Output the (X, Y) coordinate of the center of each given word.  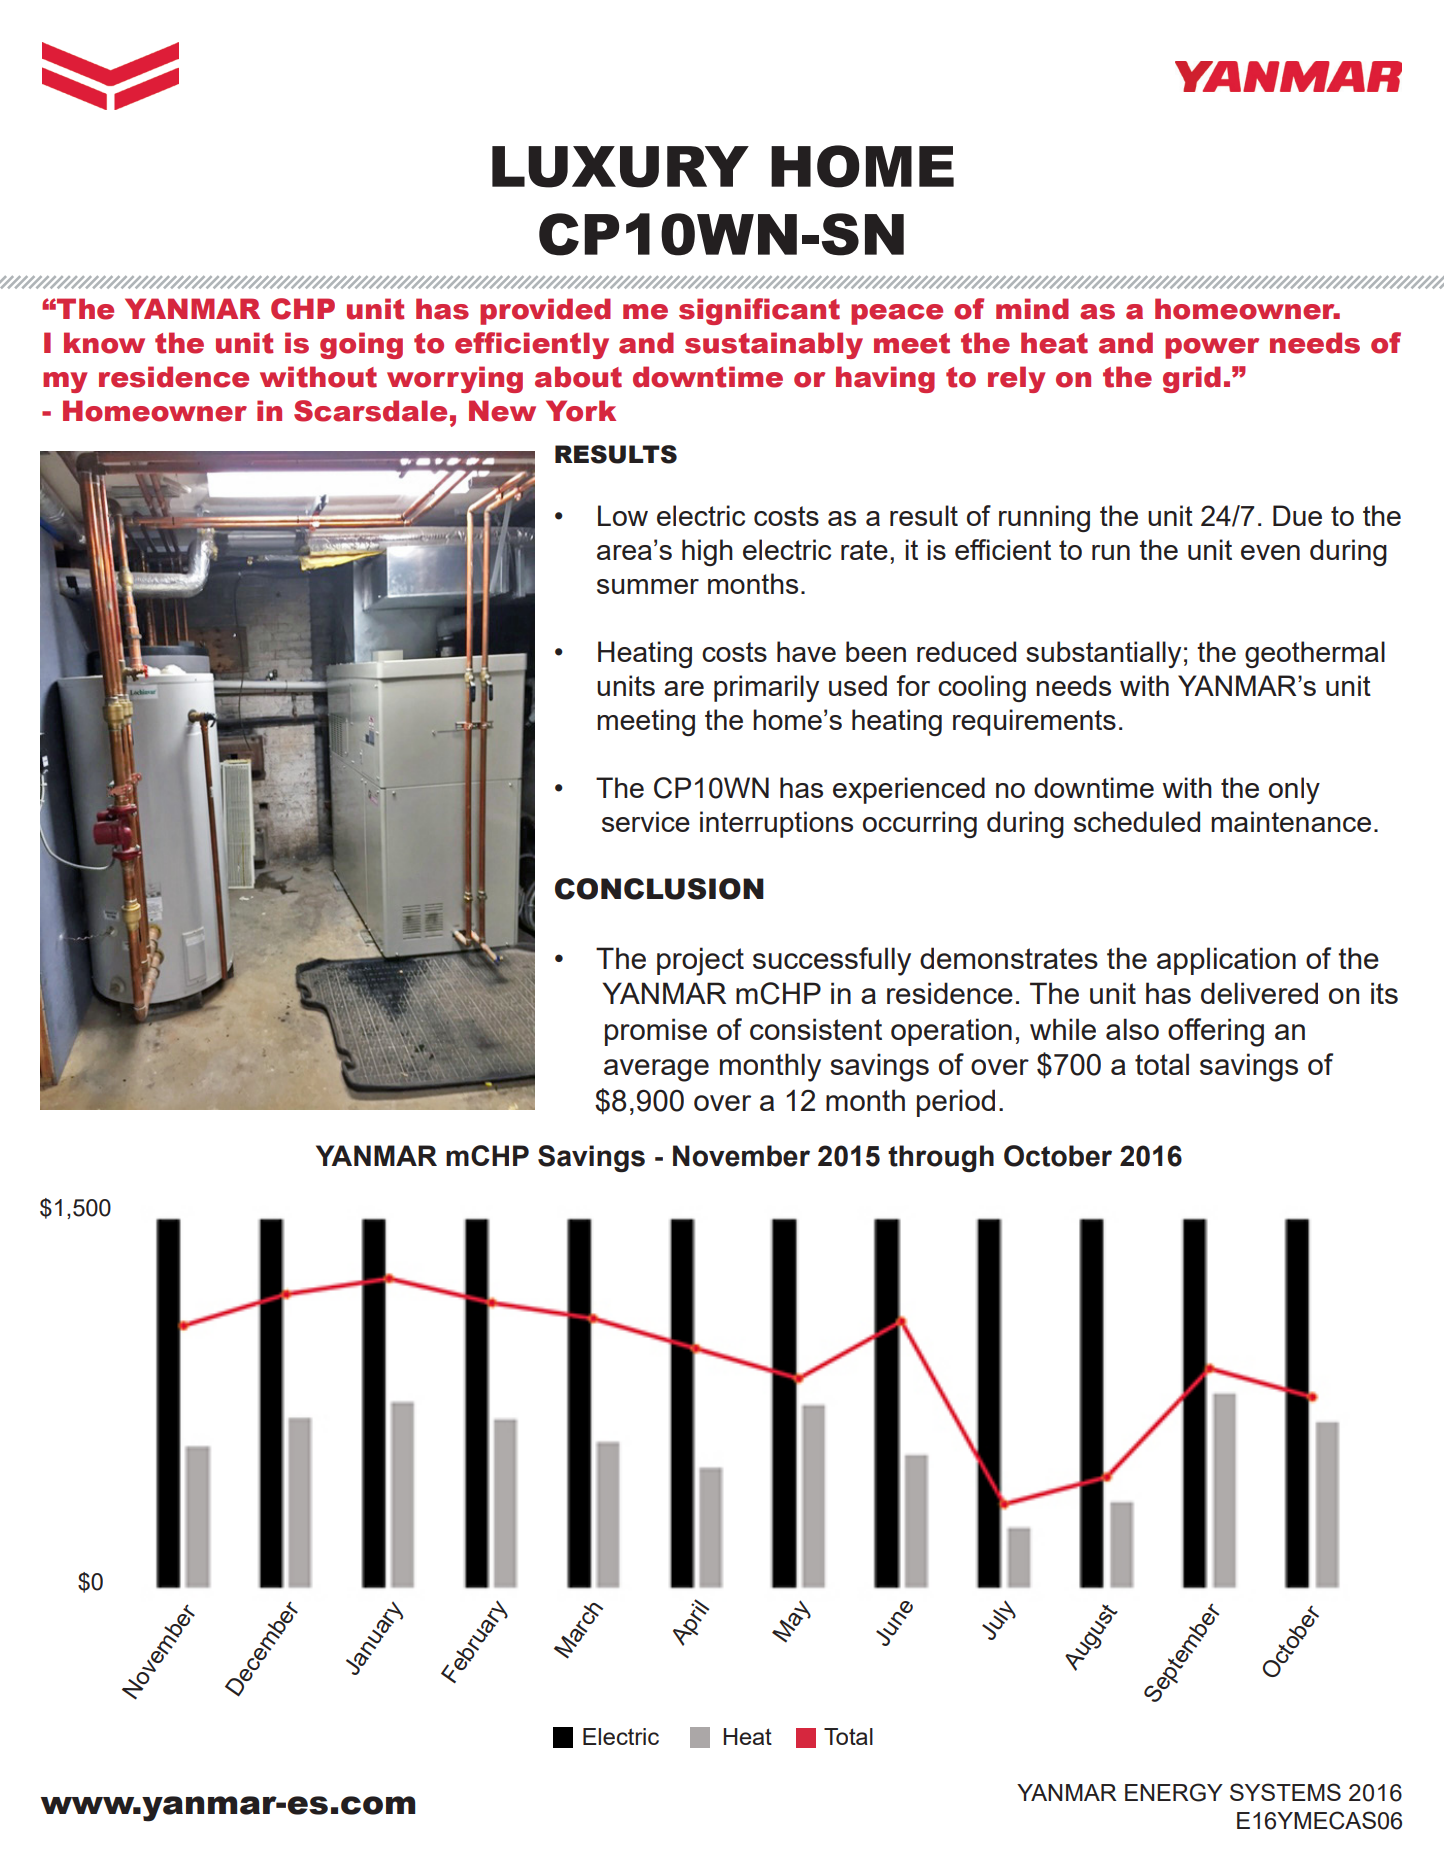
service (646, 821)
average (656, 1070)
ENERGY (1174, 1792)
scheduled (1137, 821)
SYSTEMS (1285, 1792)
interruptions (776, 824)
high (707, 552)
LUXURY (620, 167)
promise (656, 1032)
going (361, 345)
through (941, 1158)
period (956, 1103)
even (1270, 552)
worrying (455, 379)
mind (1032, 309)
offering (1216, 1032)
